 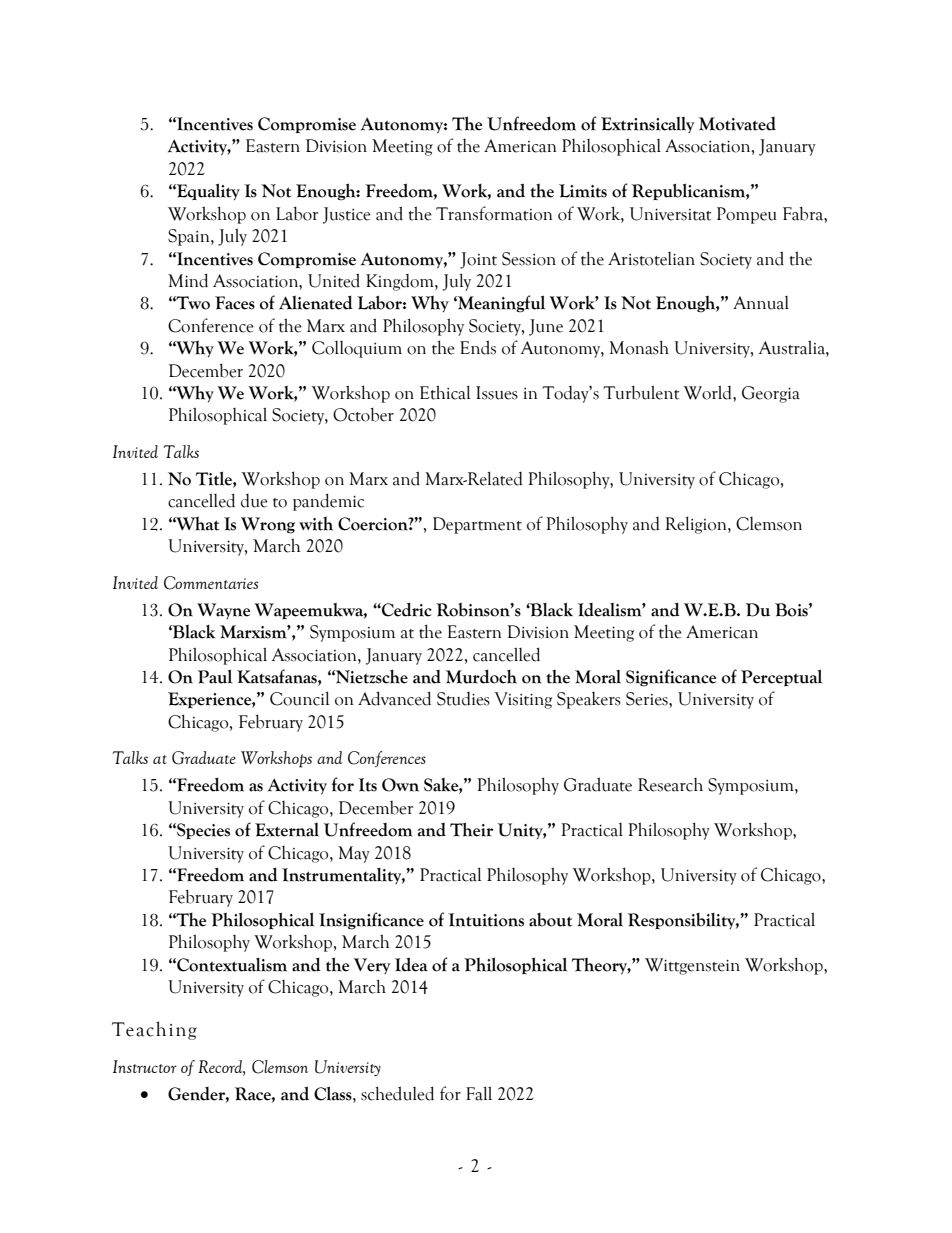 What do you see at coordinates (223, 611) in the screenshot?
I see `Wayne` at bounding box center [223, 611].
